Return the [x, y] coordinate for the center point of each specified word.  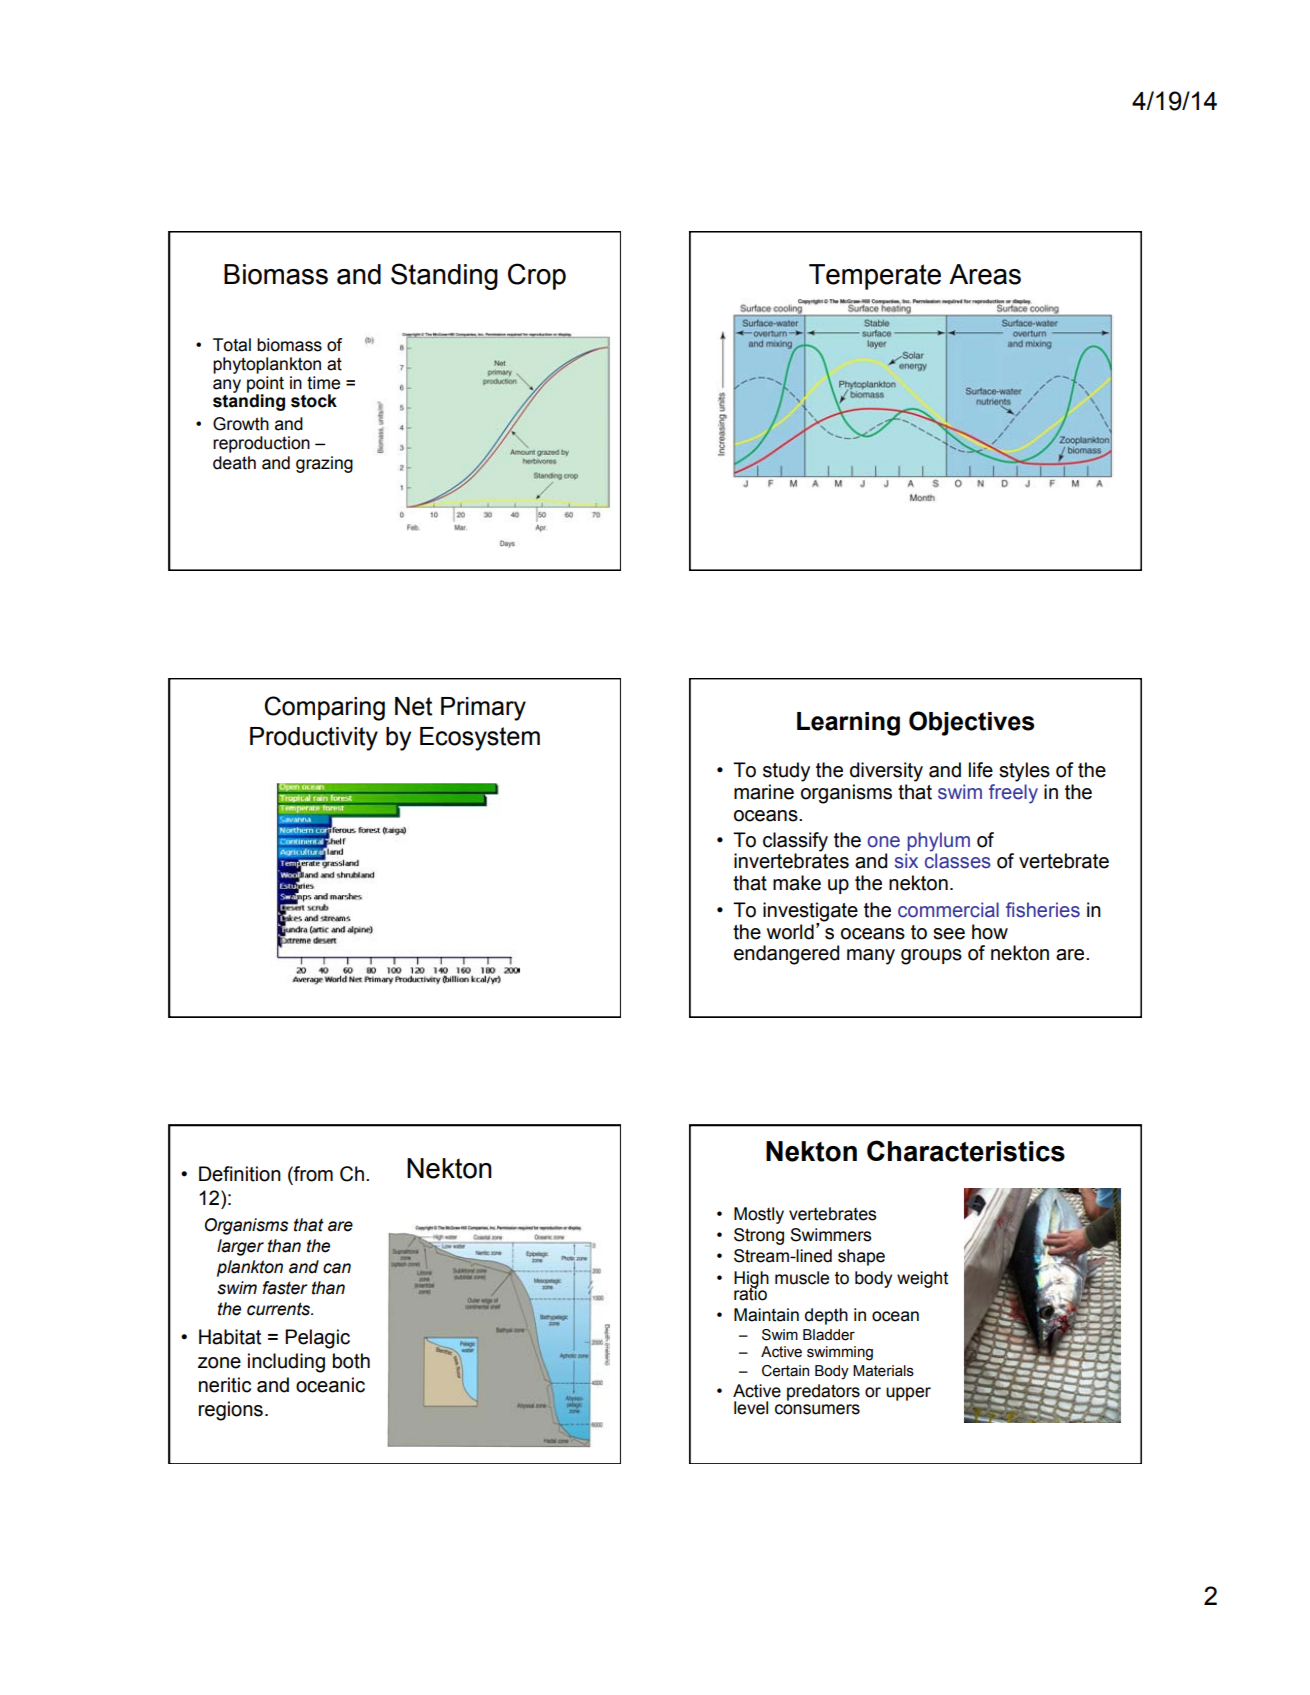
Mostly [759, 1215]
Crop [537, 276]
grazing [324, 464]
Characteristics [966, 1151]
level [751, 1408]
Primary [483, 709]
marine [764, 792]
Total [232, 345]
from [312, 1175]
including [286, 1363]
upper [908, 1394]
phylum [937, 843]
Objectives [971, 723]
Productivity [314, 739]
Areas [985, 274]
